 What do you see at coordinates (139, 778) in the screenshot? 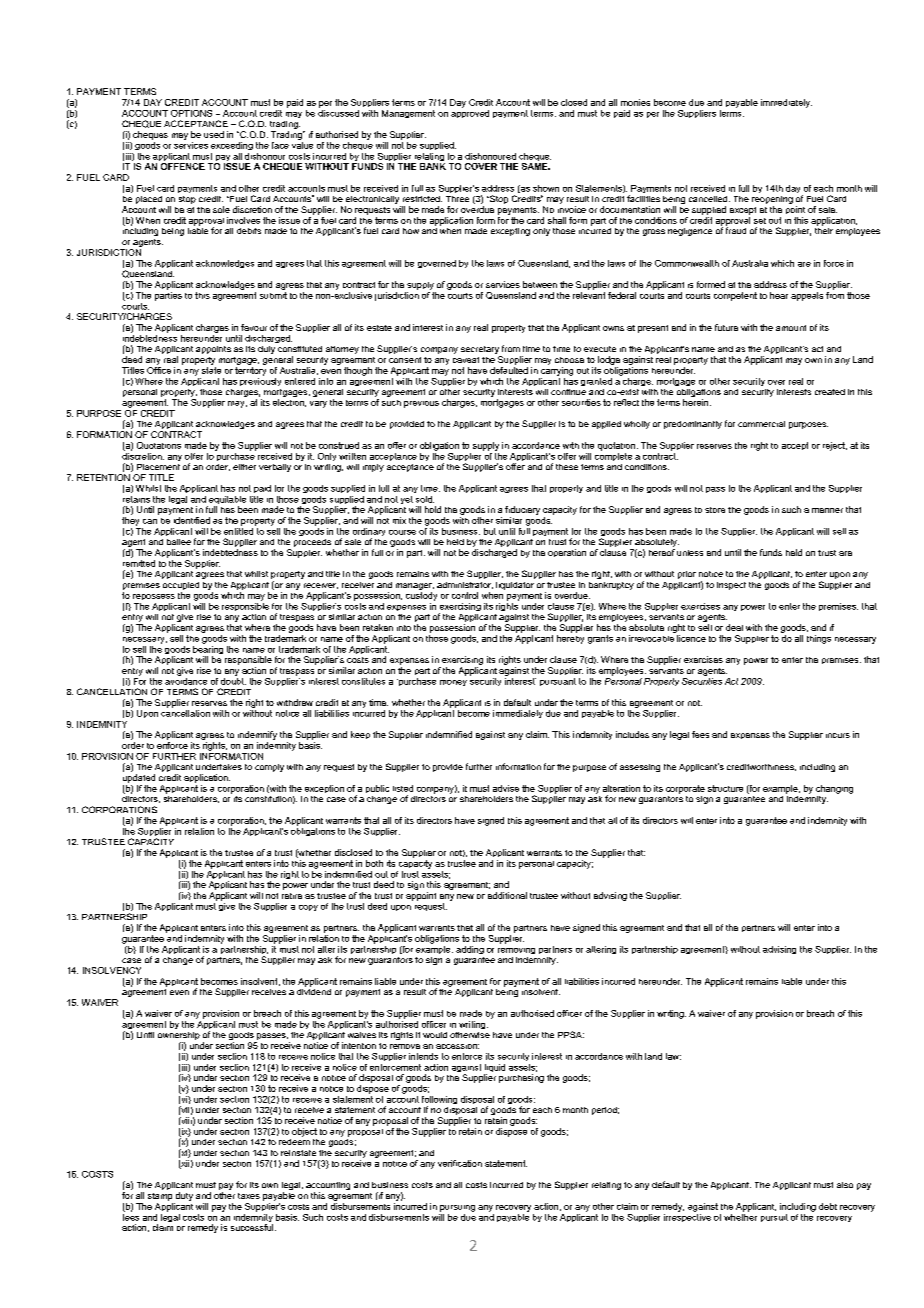
I see `updated` at bounding box center [139, 778].
